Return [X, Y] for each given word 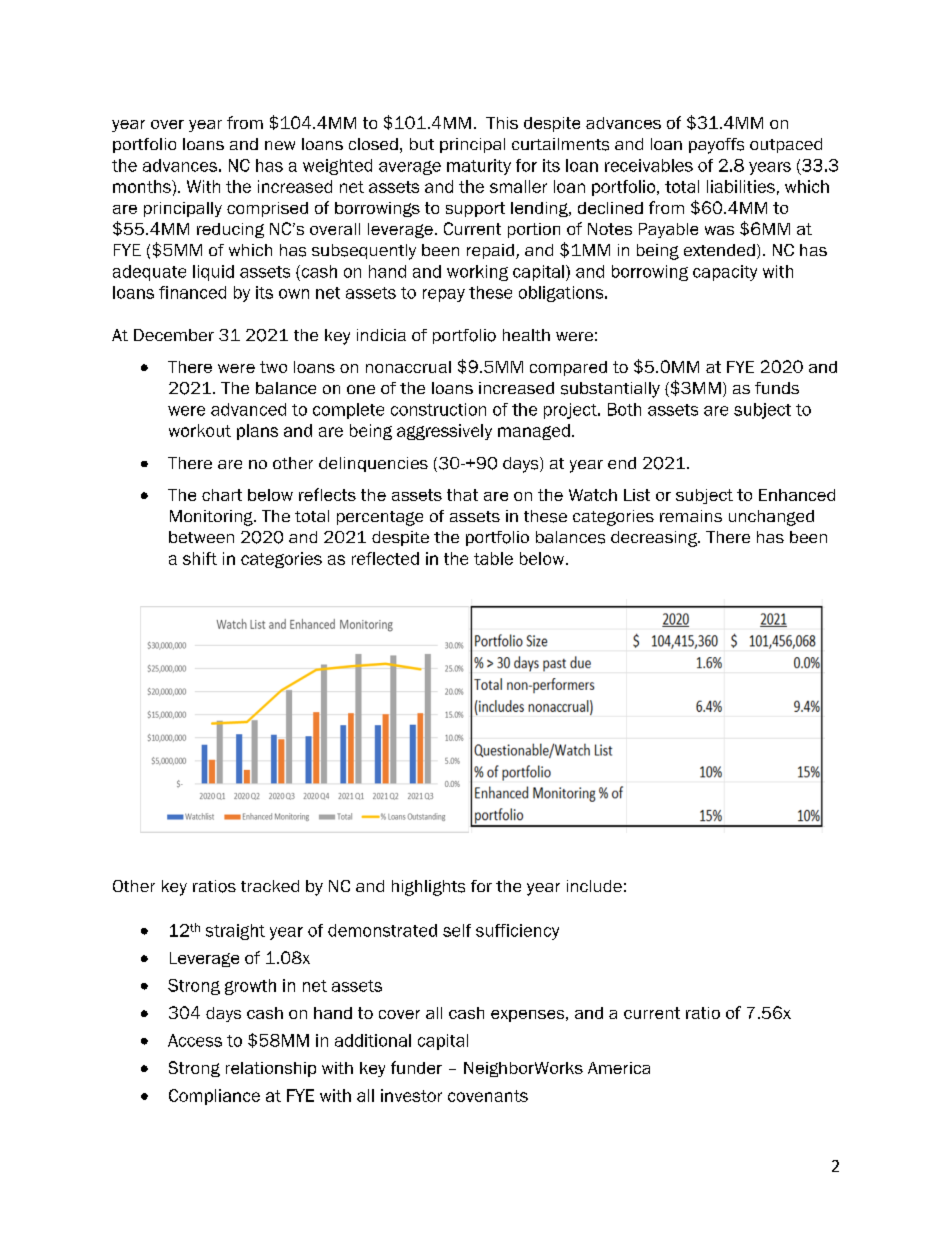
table [493, 558]
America [619, 1068]
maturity [479, 167]
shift [200, 558]
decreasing [655, 539]
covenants [488, 1096]
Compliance [214, 1097]
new [280, 145]
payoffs [716, 146]
